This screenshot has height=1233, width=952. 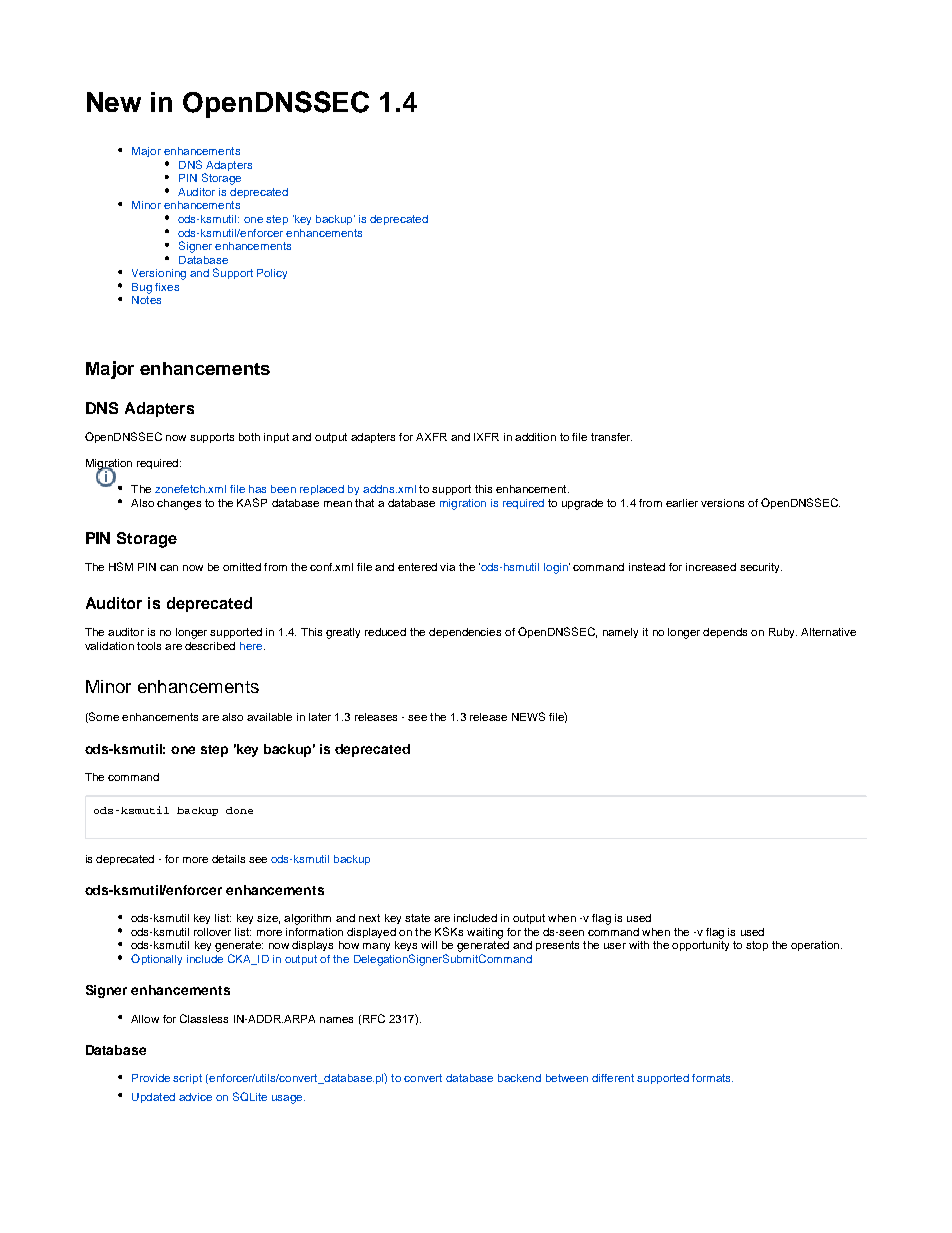 I want to click on Ruby, so click(x=783, y=633).
